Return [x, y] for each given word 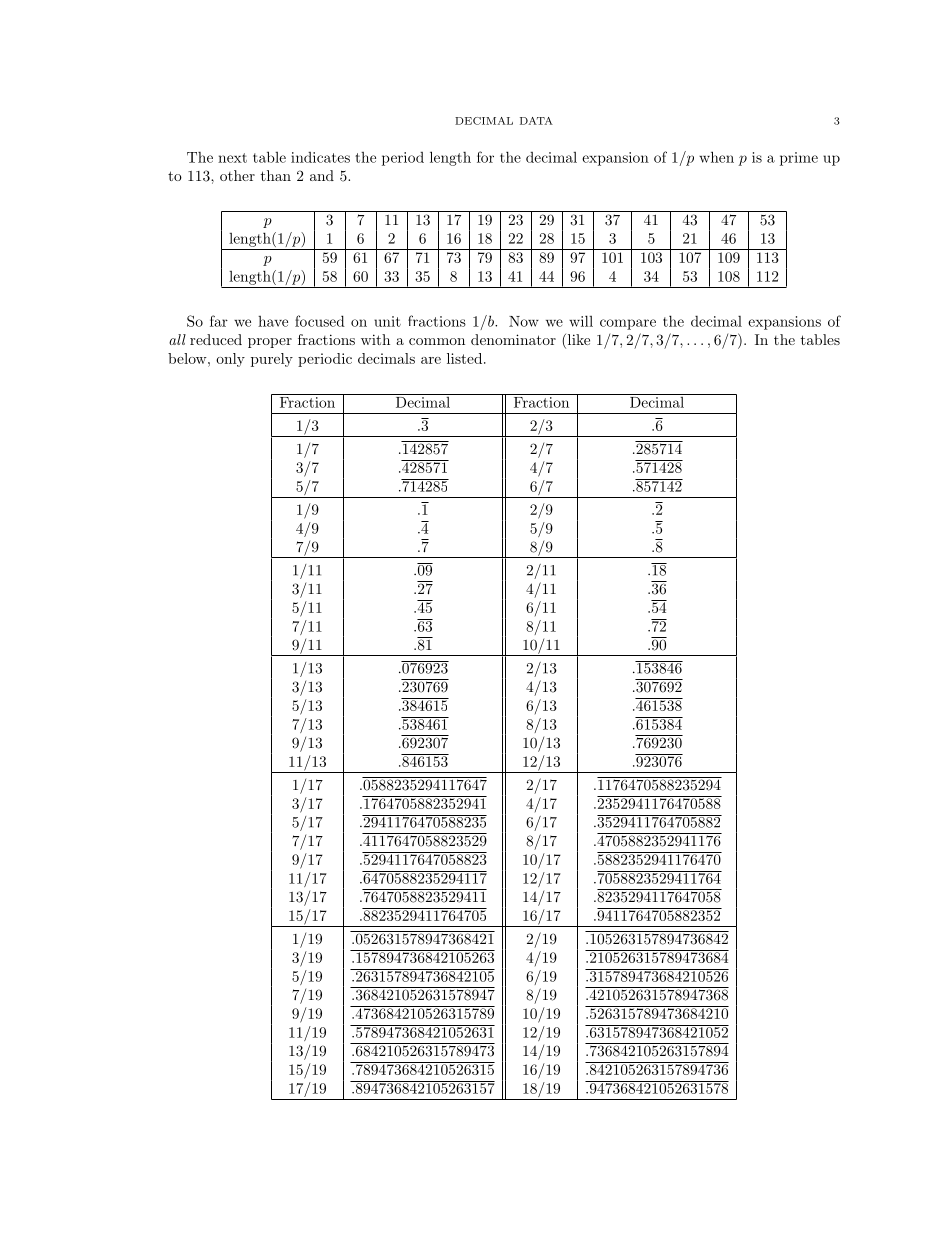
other [237, 175]
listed [464, 358]
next [232, 158]
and [322, 175]
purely [272, 360]
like [577, 341]
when [716, 157]
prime [799, 159]
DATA [536, 121]
